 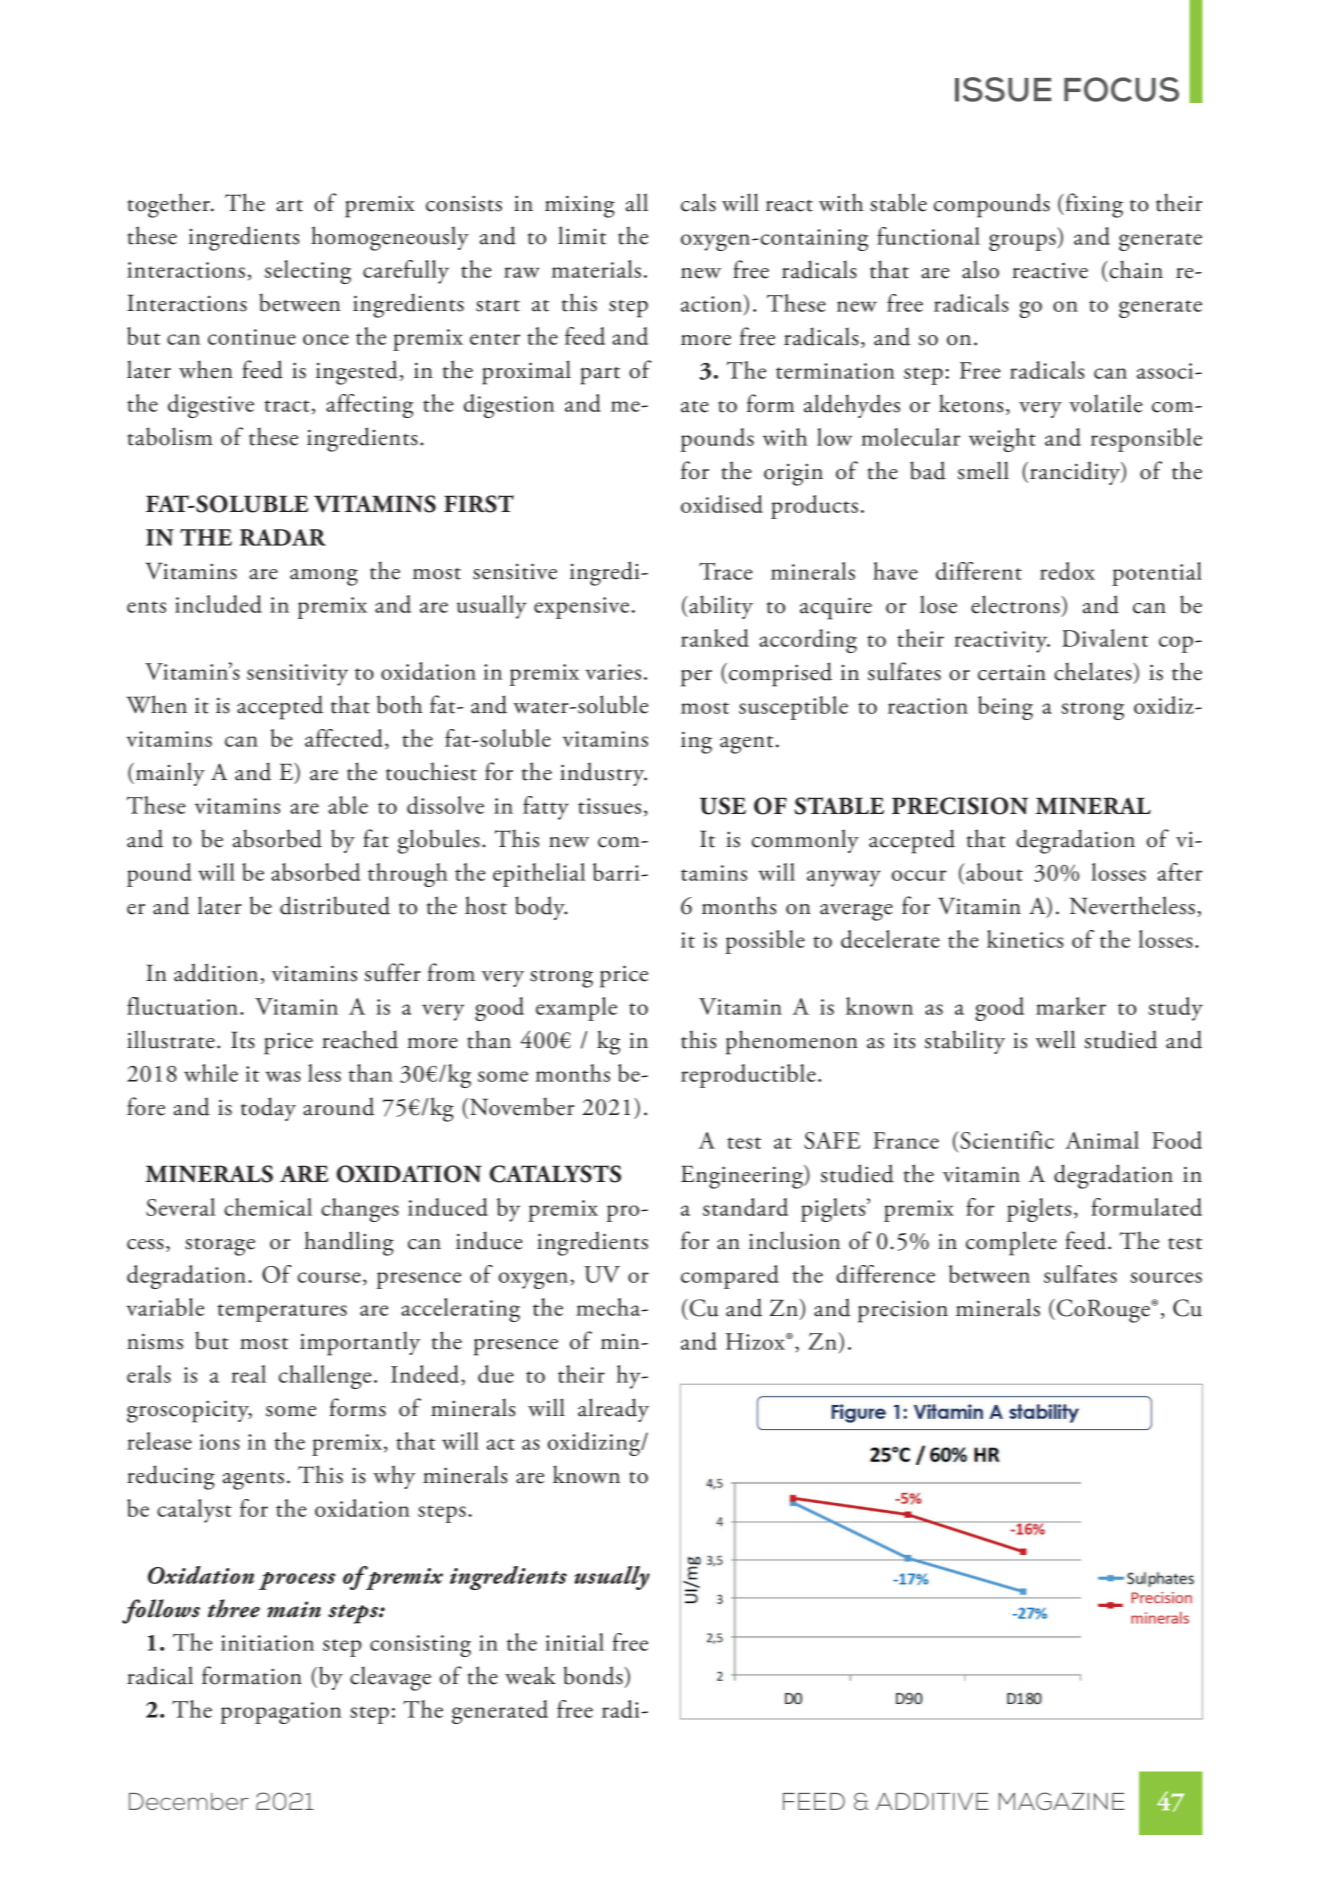 What do you see at coordinates (580, 206) in the screenshot?
I see `mixing` at bounding box center [580, 206].
